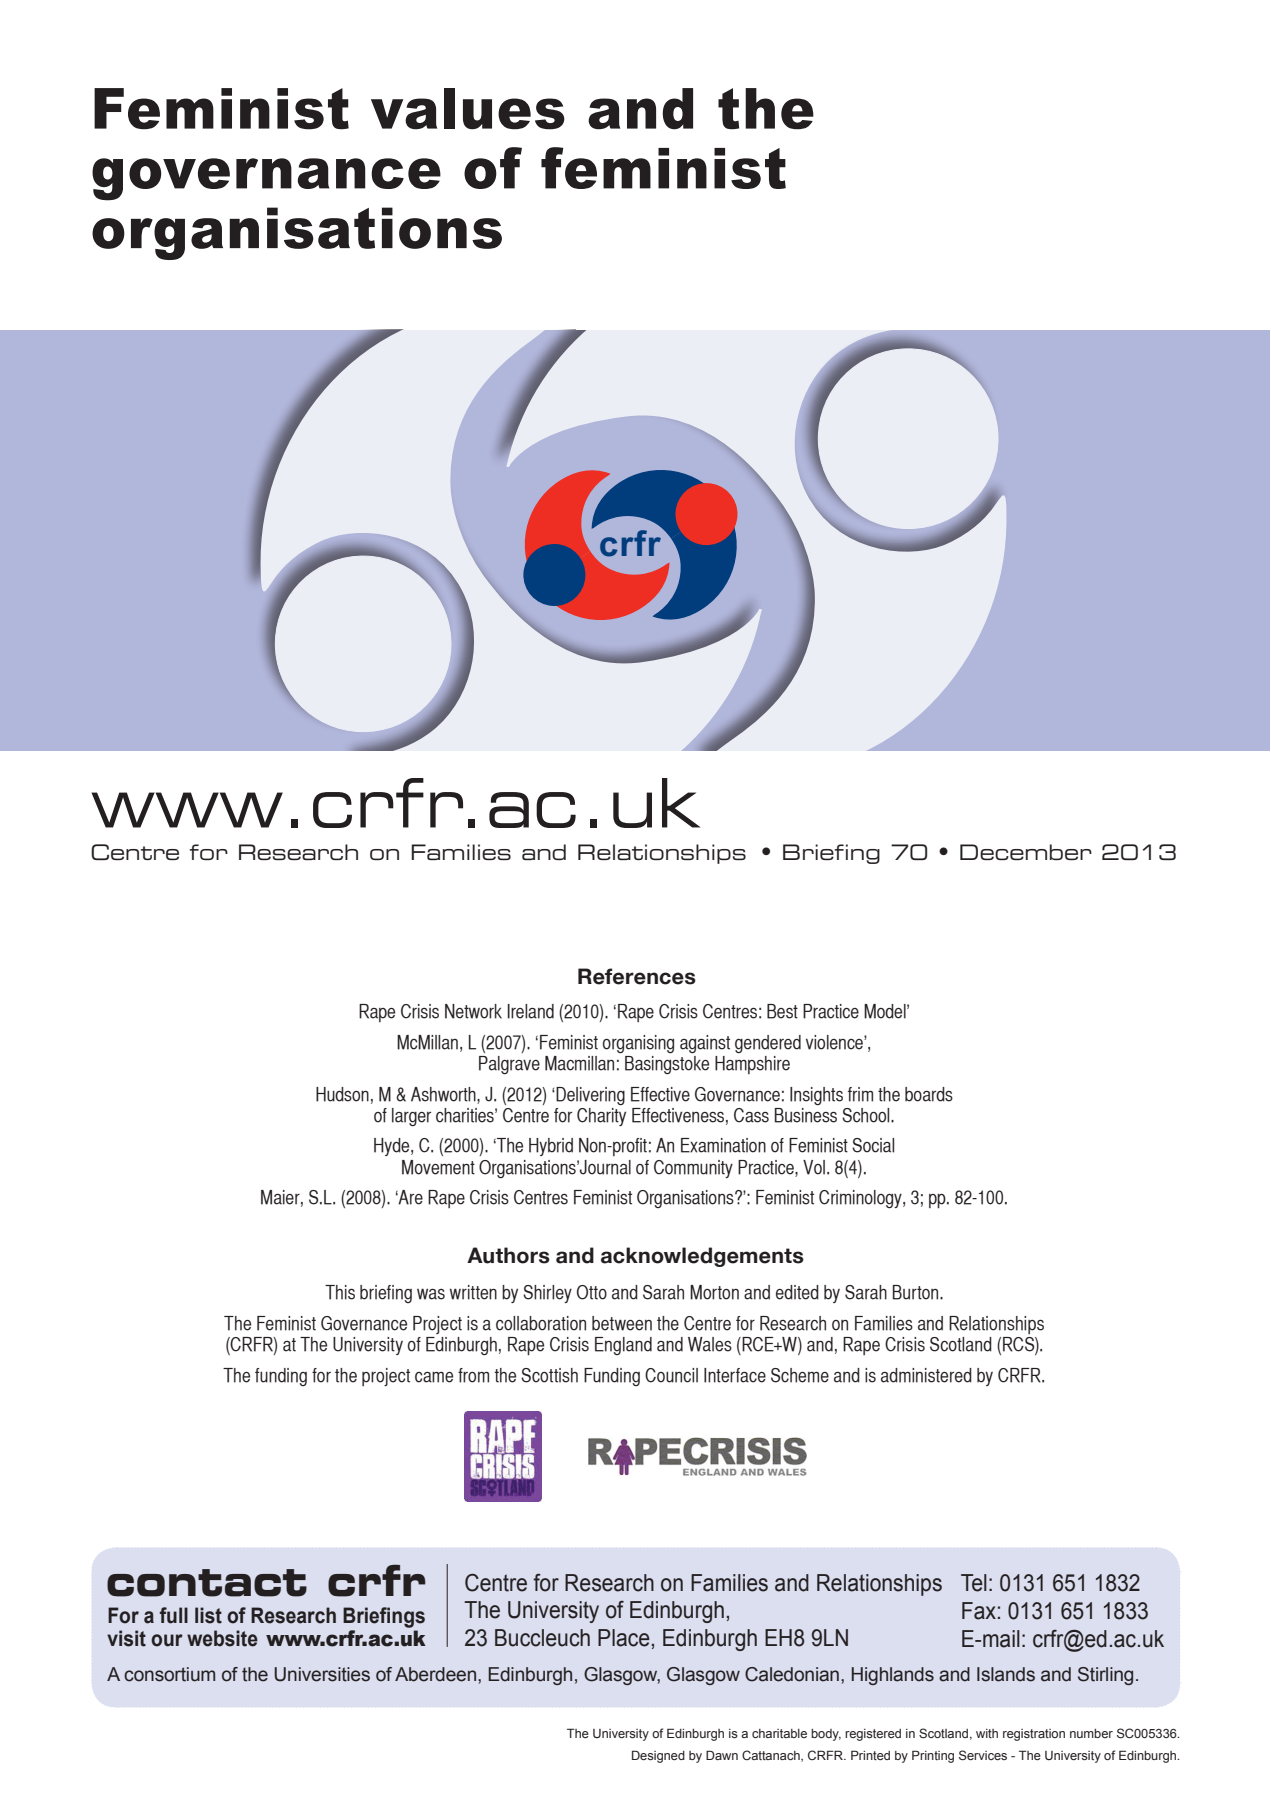  What do you see at coordinates (637, 976) in the screenshot?
I see `References` at bounding box center [637, 976].
